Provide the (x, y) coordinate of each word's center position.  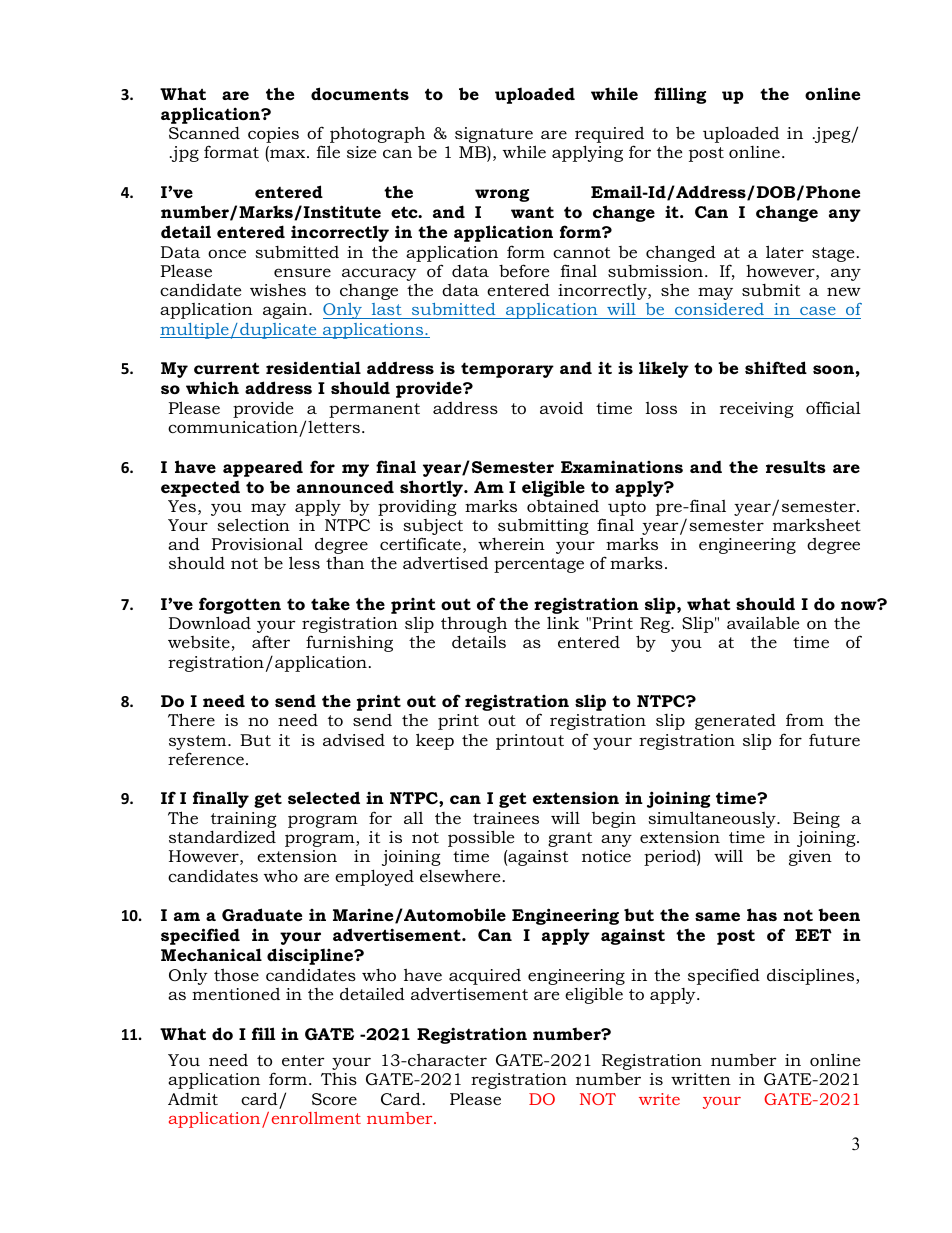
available (763, 622)
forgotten (240, 605)
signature (494, 136)
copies (273, 135)
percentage (539, 565)
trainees (506, 818)
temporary (507, 370)
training (244, 821)
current (227, 368)
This (339, 1078)
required (609, 136)
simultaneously (713, 819)
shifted (776, 367)
